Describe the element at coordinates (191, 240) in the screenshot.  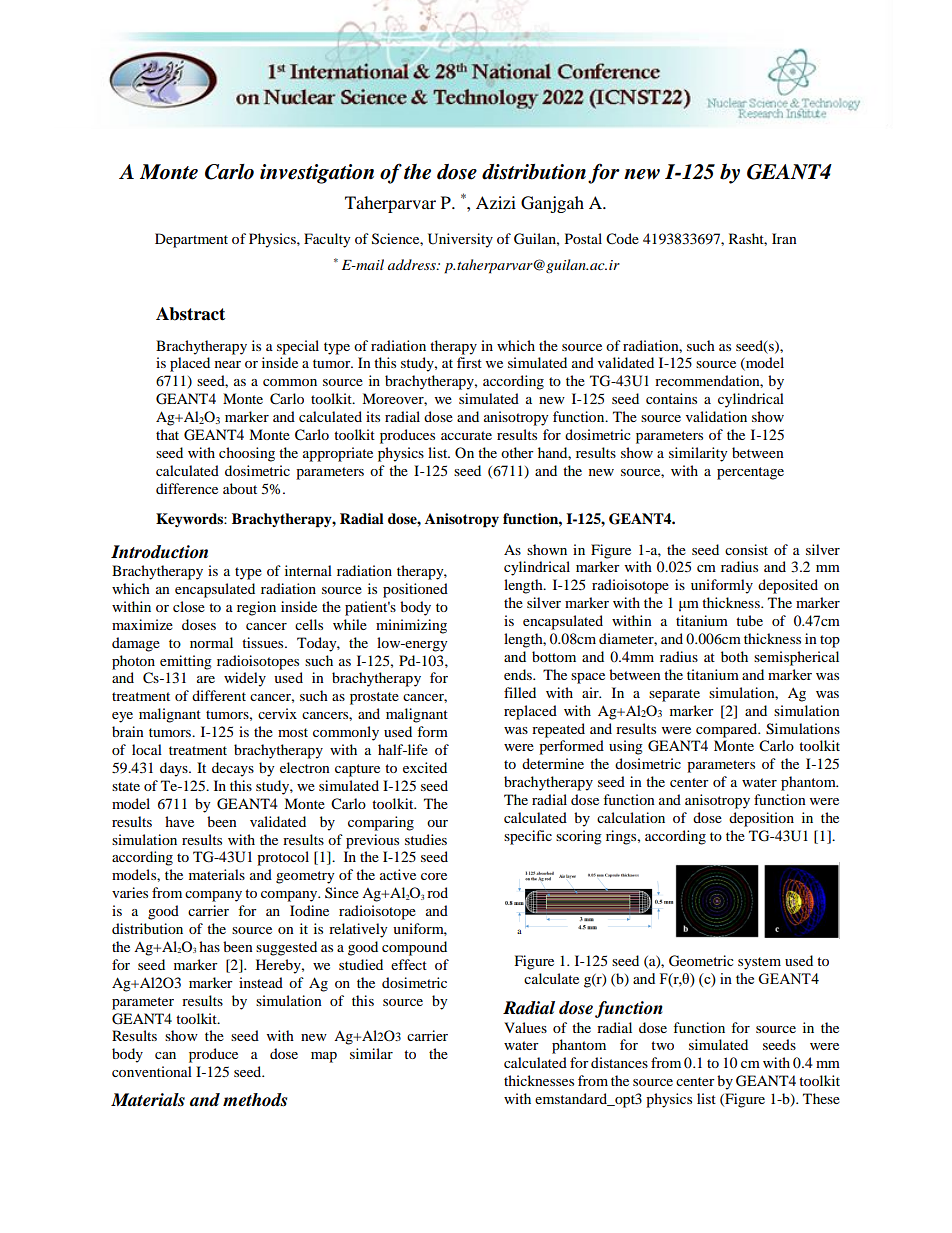
I see `Department` at that location.
